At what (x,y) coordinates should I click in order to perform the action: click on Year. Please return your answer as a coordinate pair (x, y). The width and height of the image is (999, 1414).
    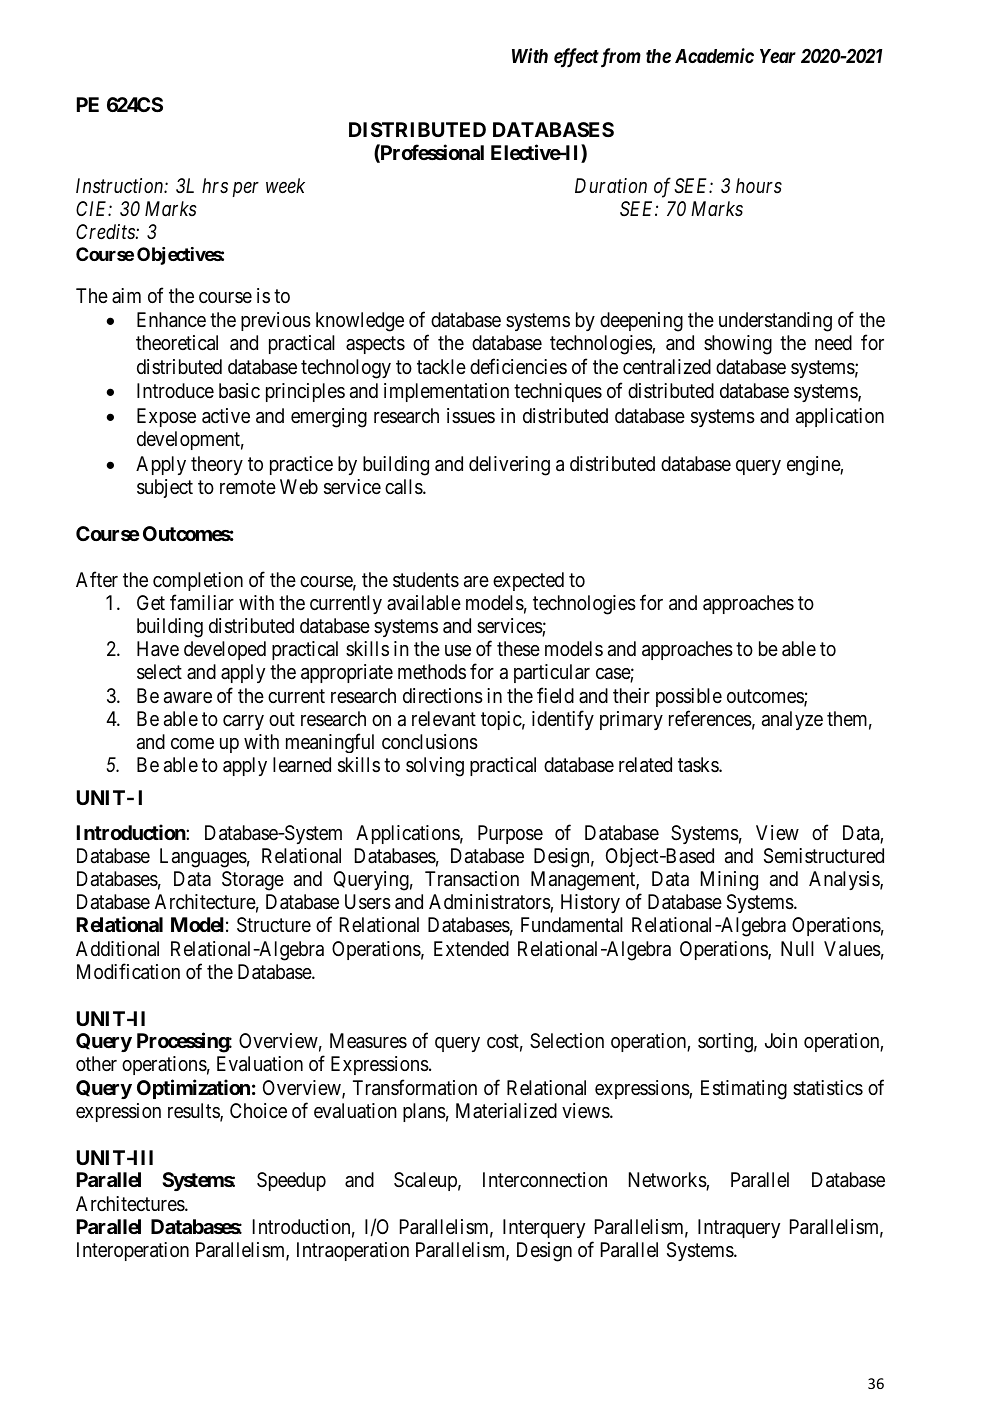
    Looking at the image, I should click on (778, 56).
